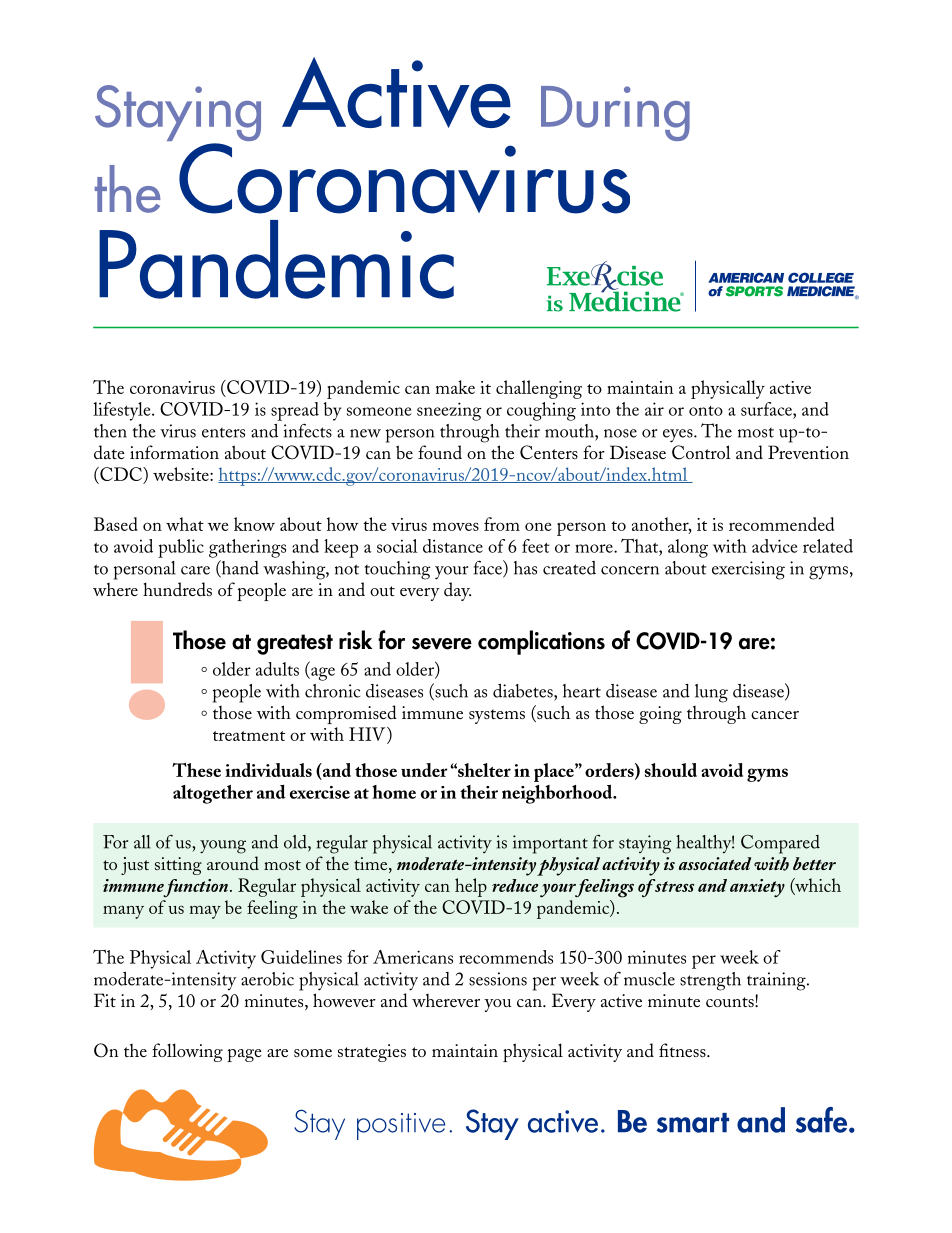 The height and width of the page is (1233, 952). What do you see at coordinates (177, 589) in the page?
I see `hundreds` at bounding box center [177, 589].
